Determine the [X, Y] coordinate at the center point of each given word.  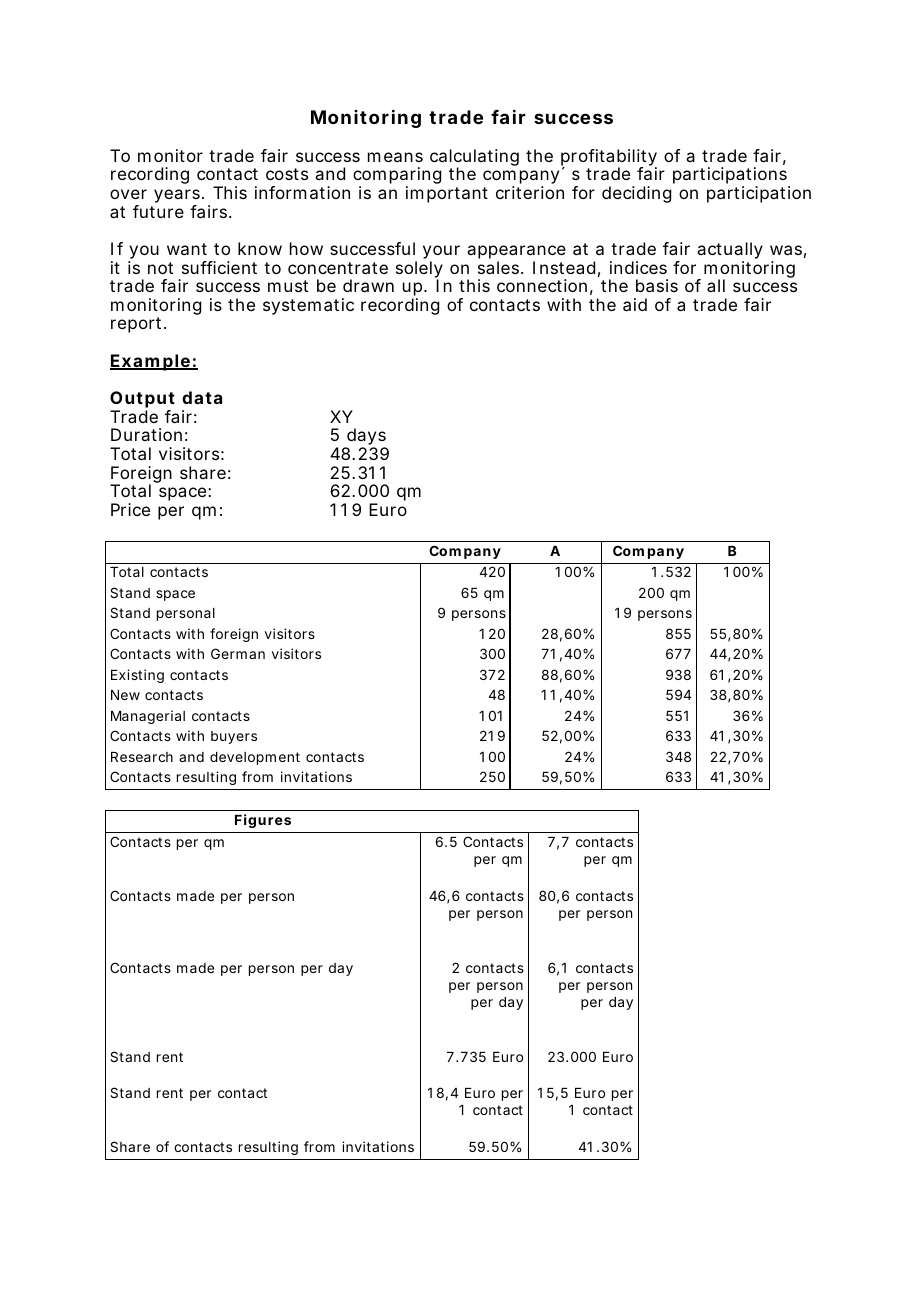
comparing [397, 177]
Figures [263, 821]
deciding [636, 194]
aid [635, 304]
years [178, 197]
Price [130, 509]
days [365, 438]
